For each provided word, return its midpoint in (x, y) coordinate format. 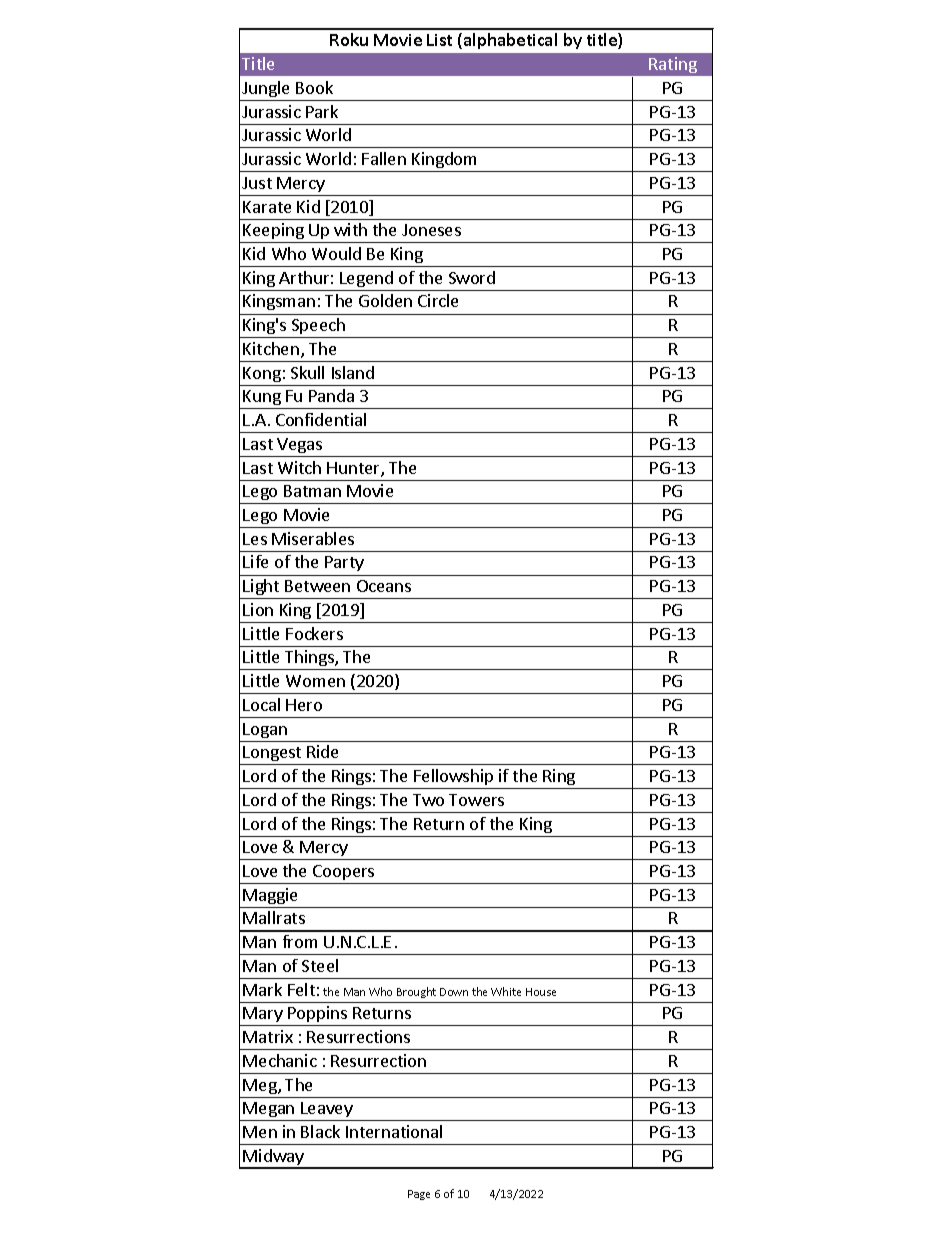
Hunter (354, 469)
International (394, 1131)
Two (428, 800)
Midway (274, 1158)
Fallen (384, 158)
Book (314, 87)
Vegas (299, 445)
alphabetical (510, 41)
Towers (476, 800)
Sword (472, 277)
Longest (273, 755)
